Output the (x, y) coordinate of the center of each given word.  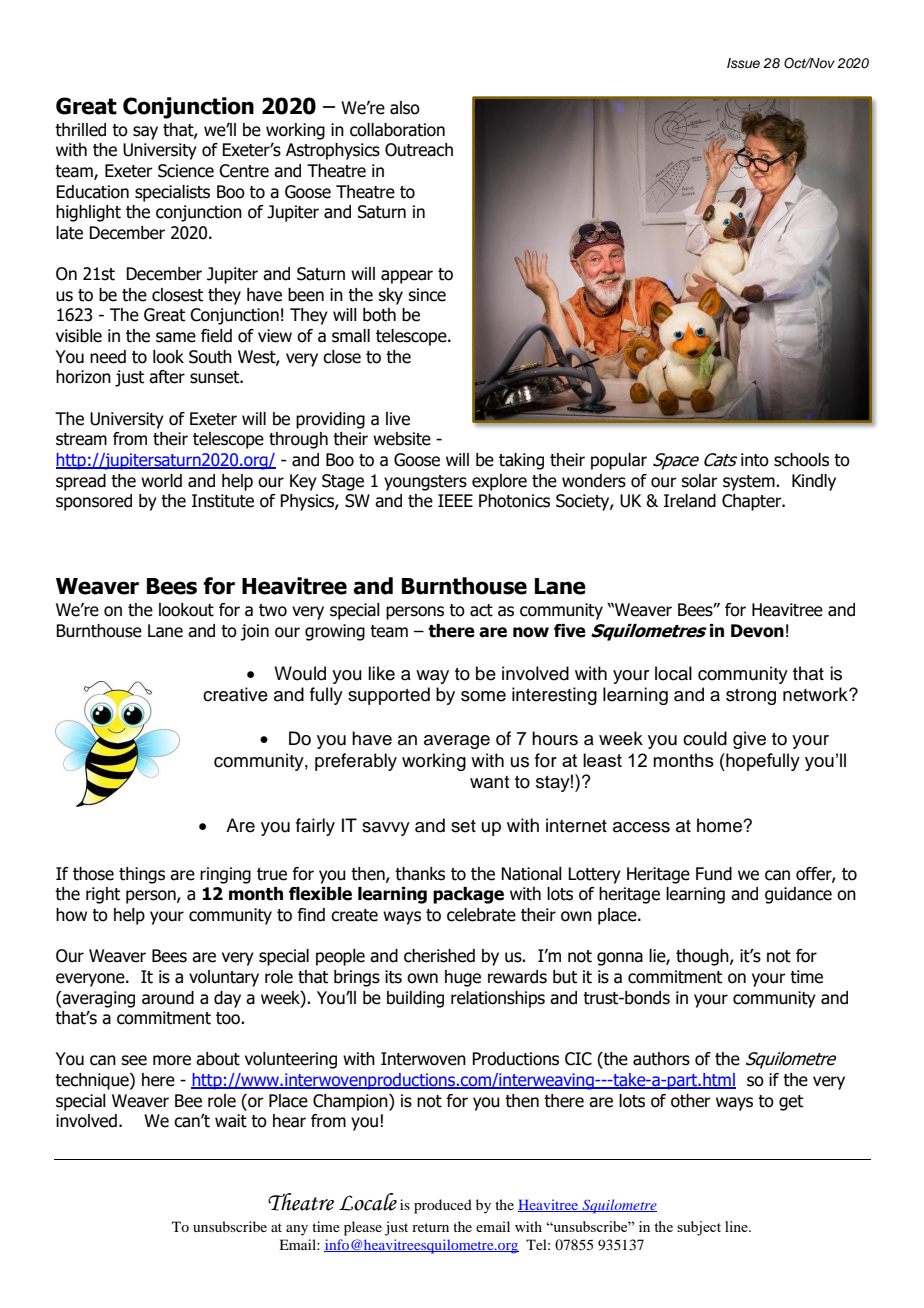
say (145, 133)
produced (443, 1206)
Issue (743, 63)
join (254, 632)
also (405, 108)
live (398, 419)
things (142, 875)
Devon (757, 631)
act (481, 610)
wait (231, 1121)
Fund (714, 874)
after (167, 377)
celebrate (481, 915)
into (755, 460)
